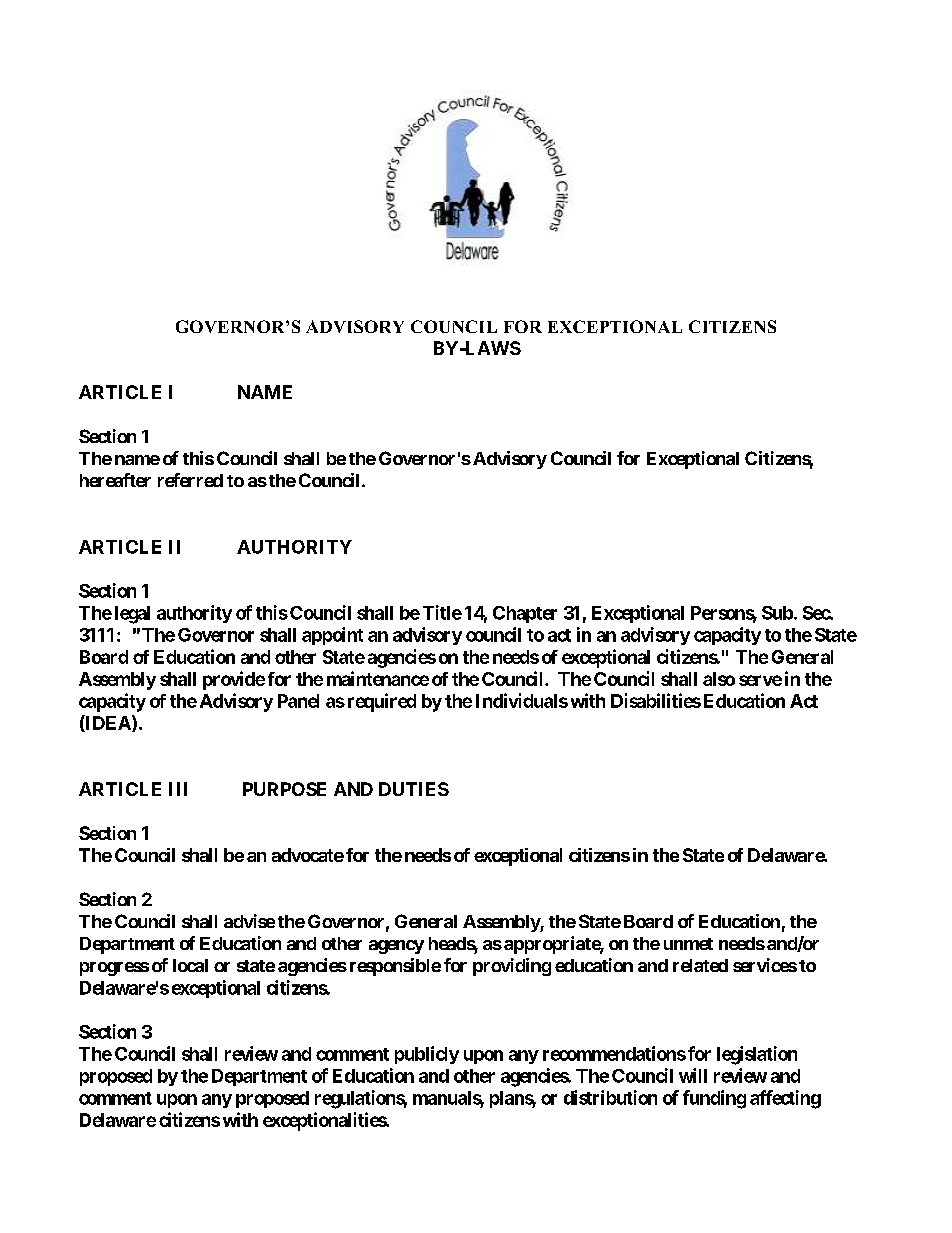  I want to click on legal, so click(132, 615).
